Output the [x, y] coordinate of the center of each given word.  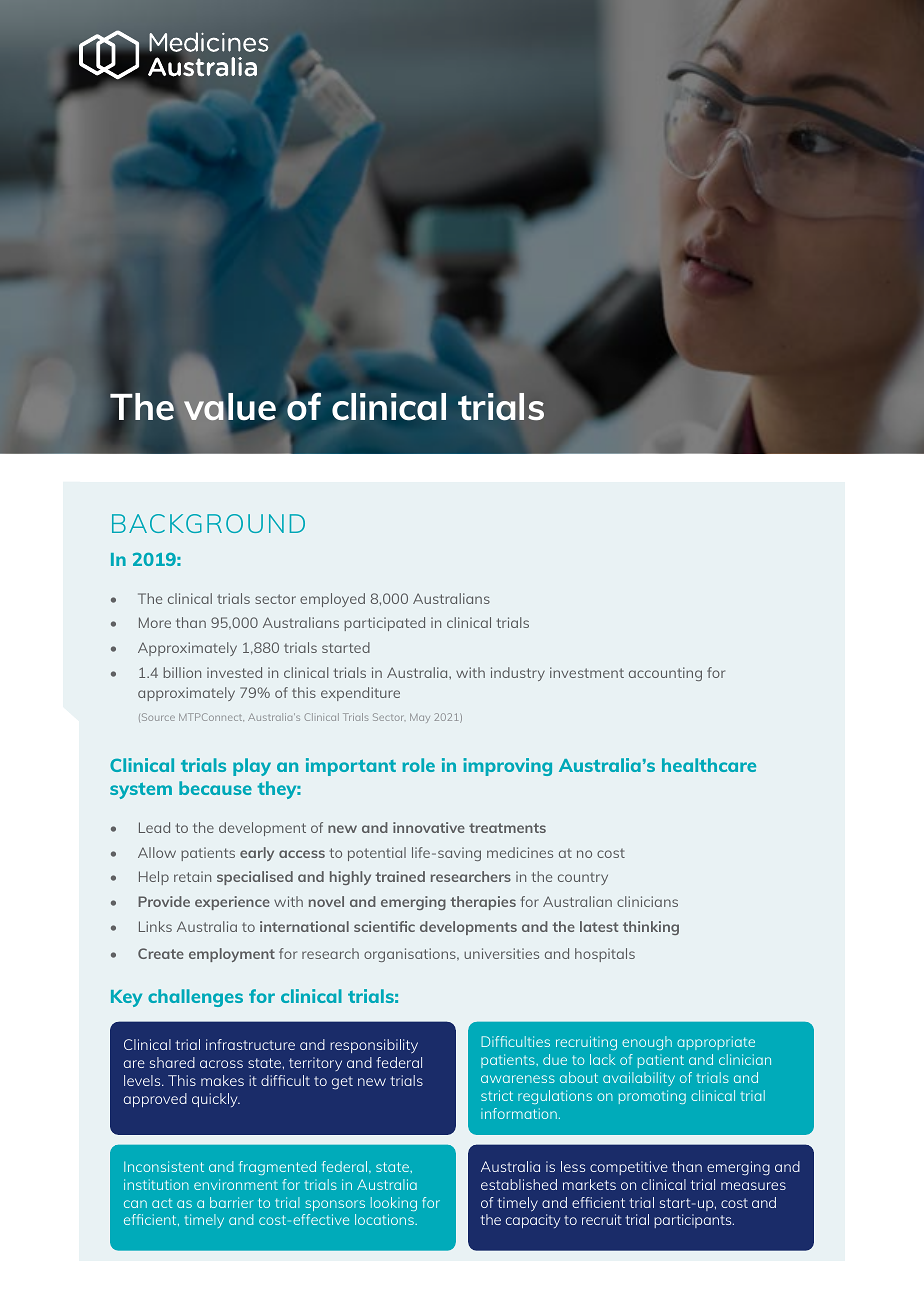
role [418, 765]
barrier [232, 1202]
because [215, 788]
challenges [195, 998]
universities [501, 953]
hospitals [605, 955]
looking [394, 1204]
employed [332, 600]
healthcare [709, 765]
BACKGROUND [208, 523]
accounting [665, 674]
